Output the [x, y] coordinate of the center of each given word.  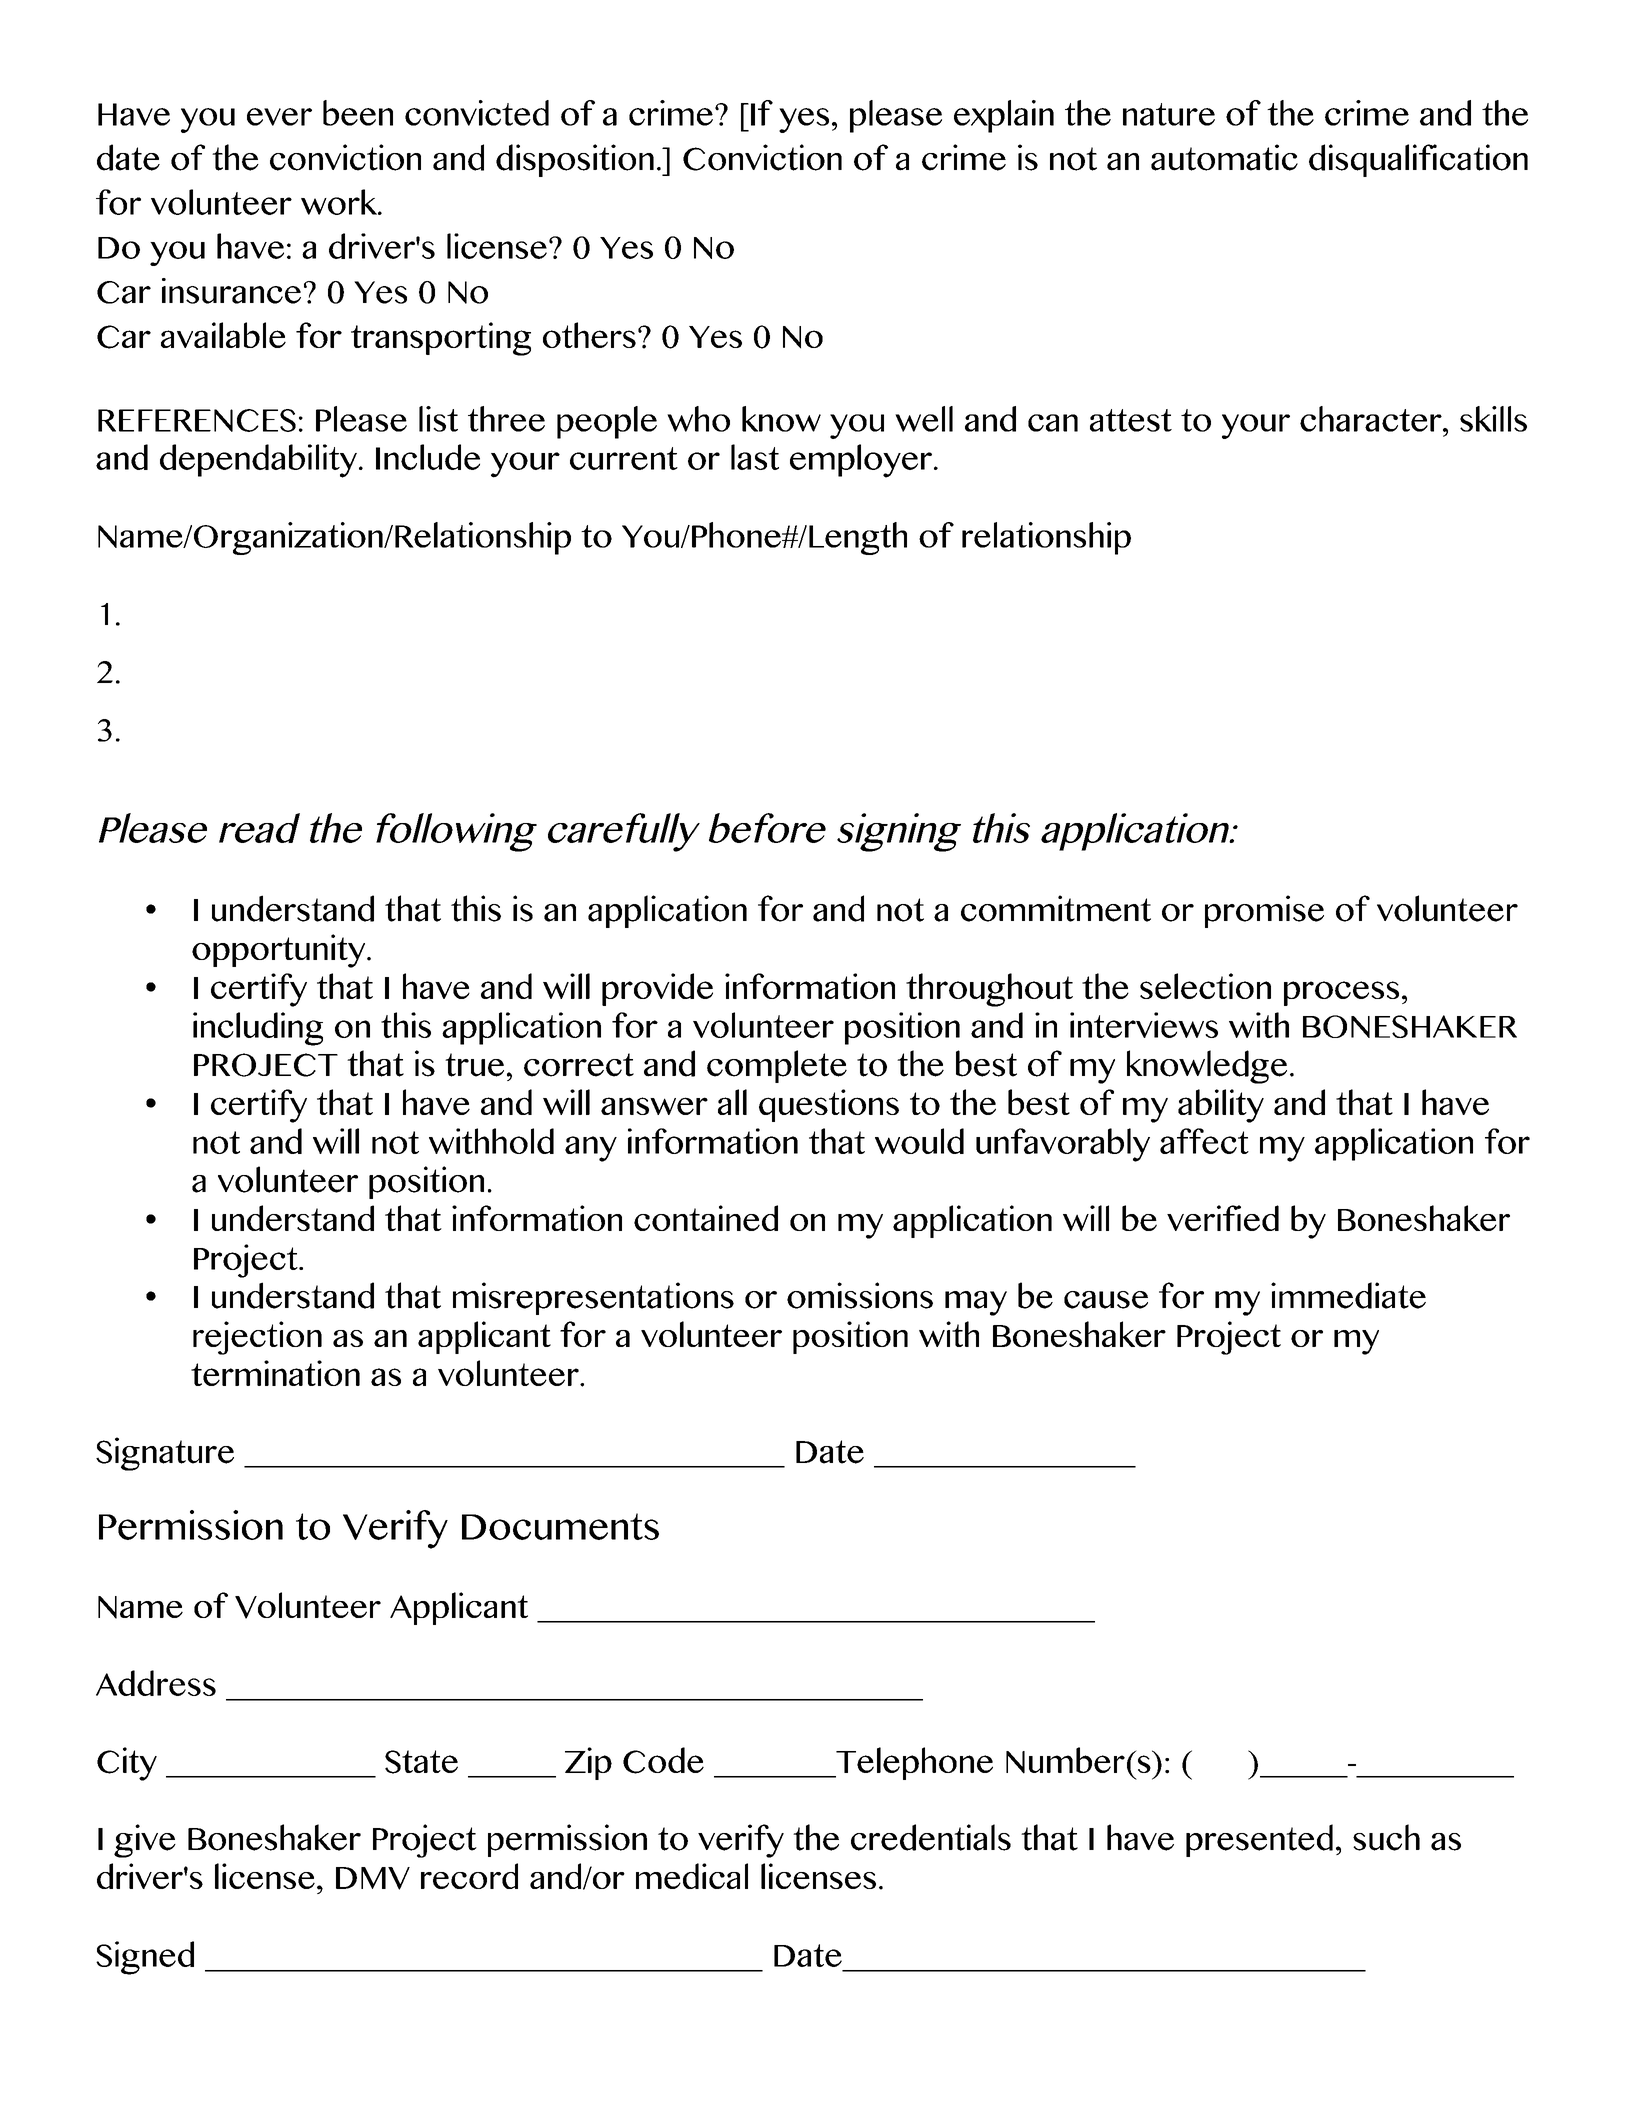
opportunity [280, 951]
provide [657, 989]
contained [706, 1218]
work [340, 202]
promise [1264, 911]
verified [1223, 1218]
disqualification [1418, 160]
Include [428, 457]
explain [1004, 116]
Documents [560, 1526]
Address [156, 1683]
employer [861, 461]
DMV [373, 1878]
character [1372, 419]
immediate [1348, 1295]
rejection [257, 1338]
